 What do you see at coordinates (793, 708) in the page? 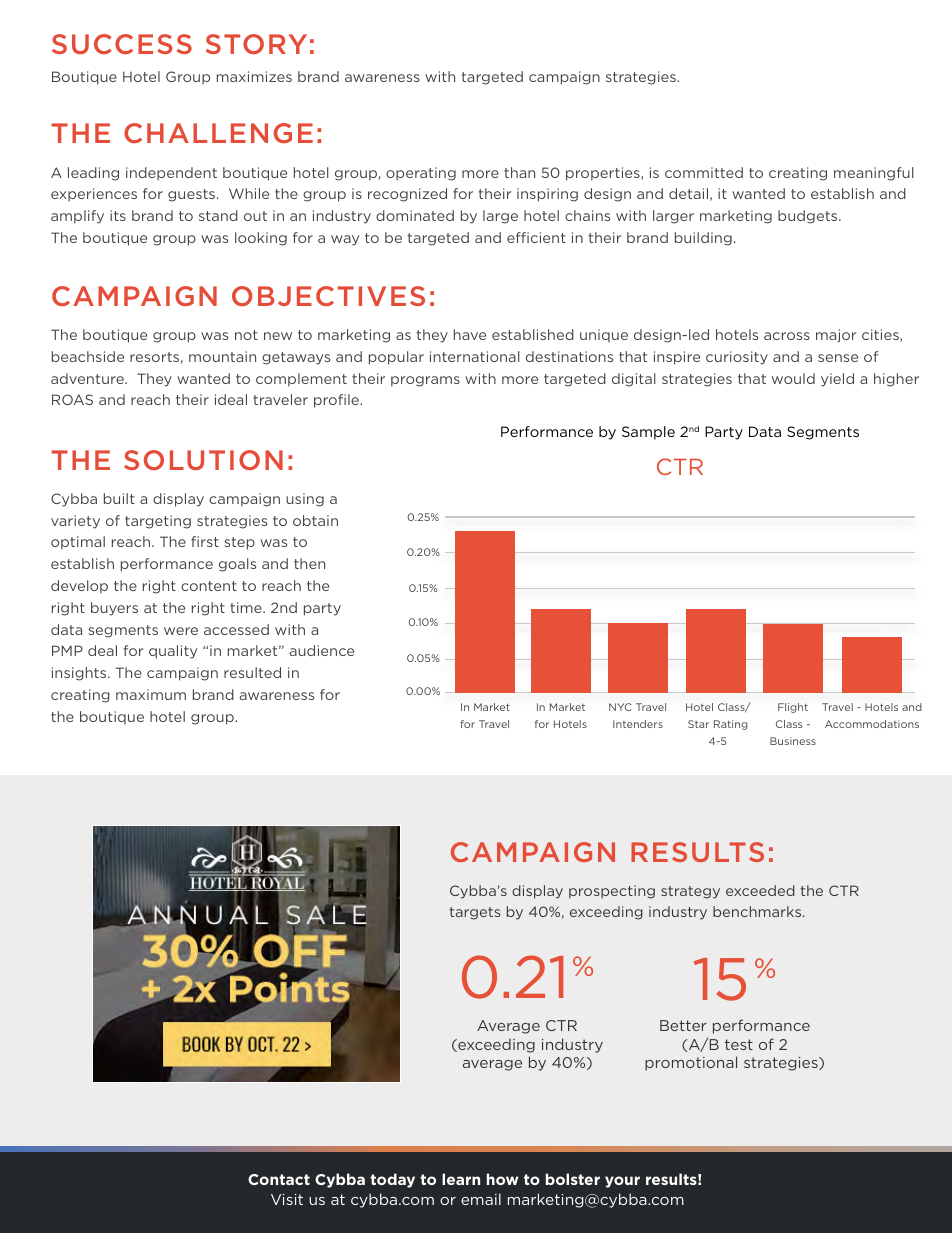
I see `Flight` at bounding box center [793, 708].
